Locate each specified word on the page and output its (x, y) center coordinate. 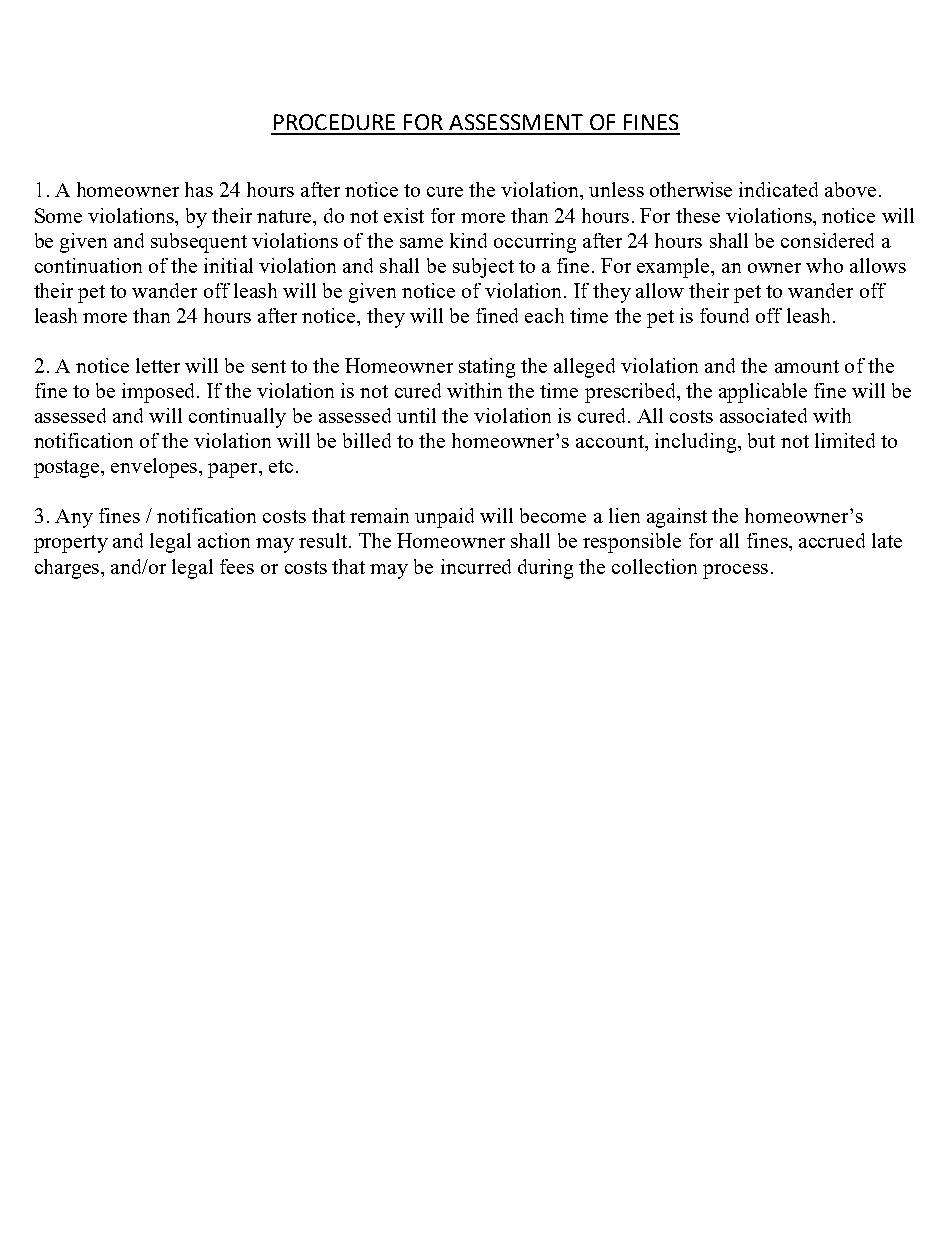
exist (404, 215)
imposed (158, 393)
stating (487, 368)
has (199, 189)
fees (237, 566)
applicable (763, 393)
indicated (778, 189)
